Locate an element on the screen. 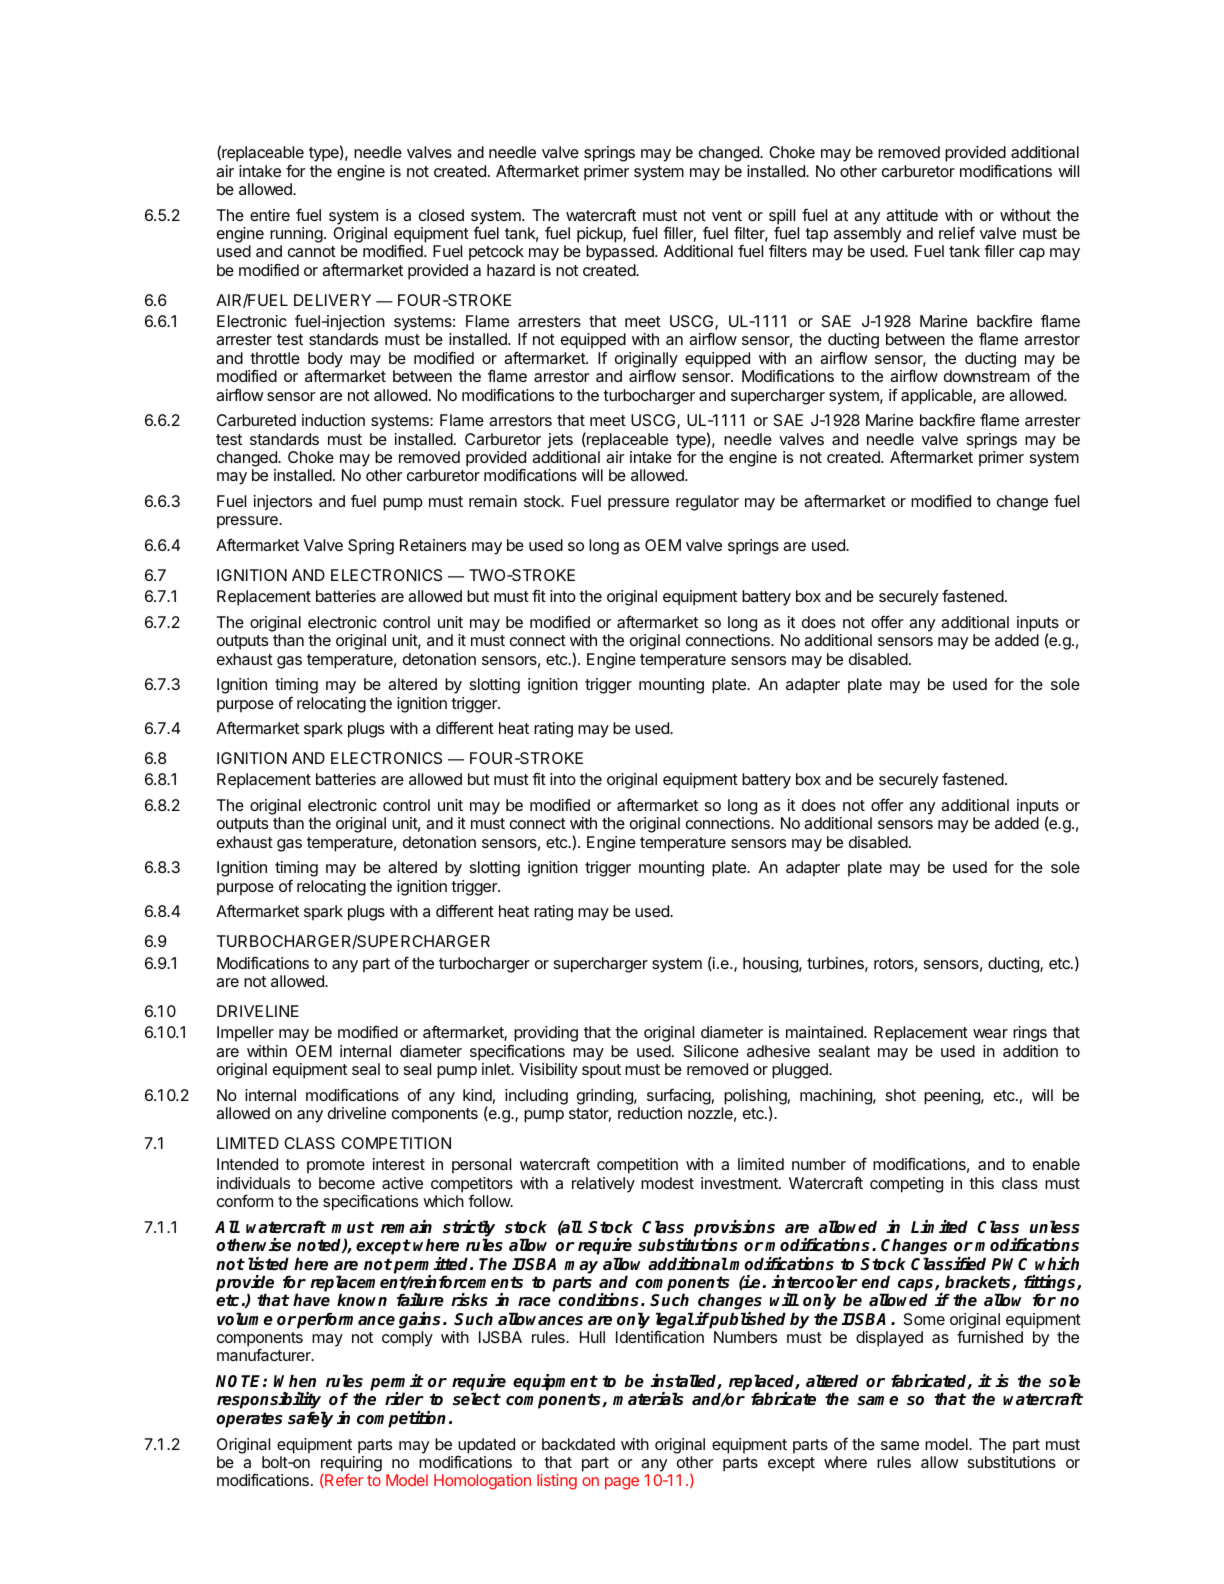 The height and width of the screenshot is (1584, 1224). applicable is located at coordinates (937, 397).
